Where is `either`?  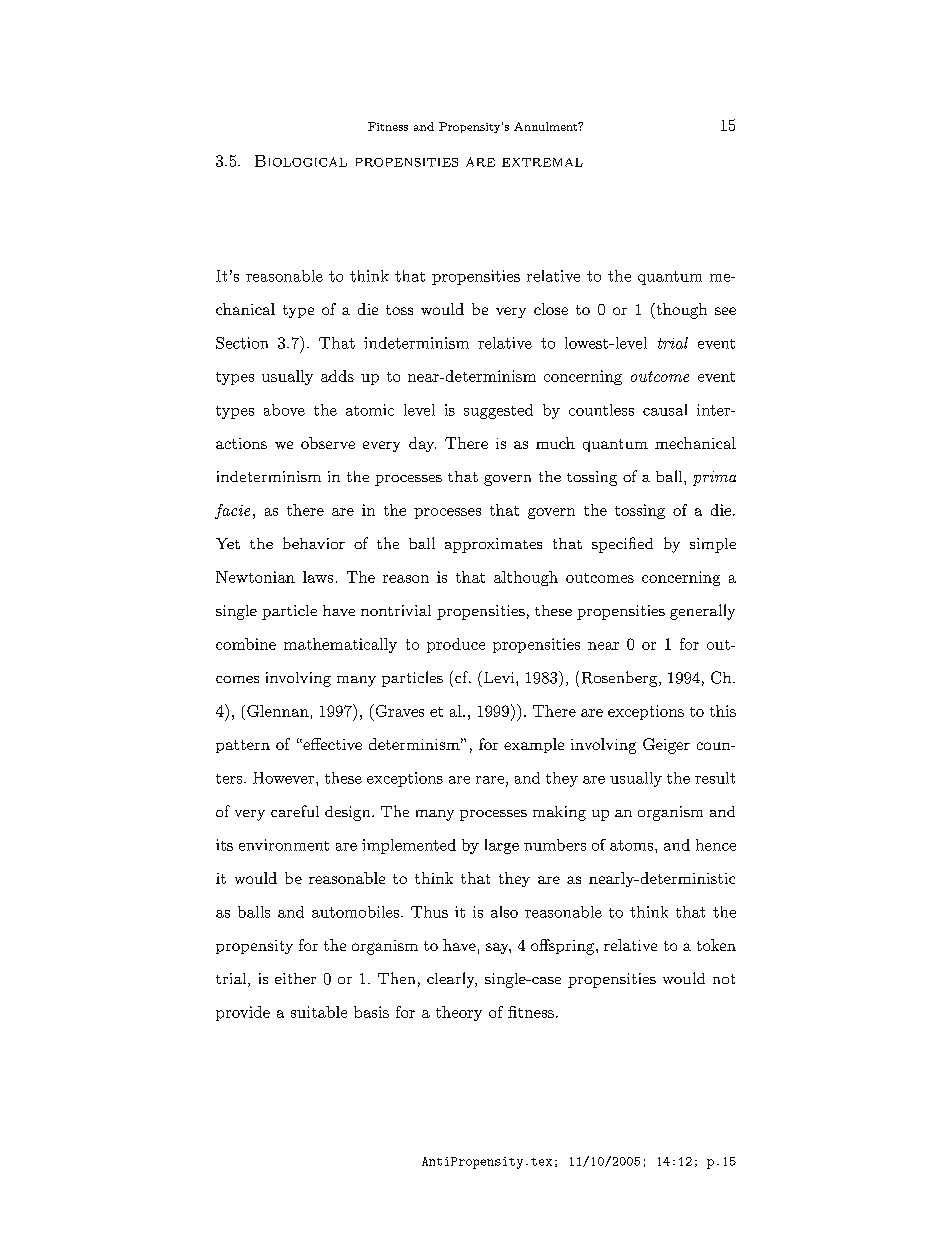 either is located at coordinates (295, 978).
